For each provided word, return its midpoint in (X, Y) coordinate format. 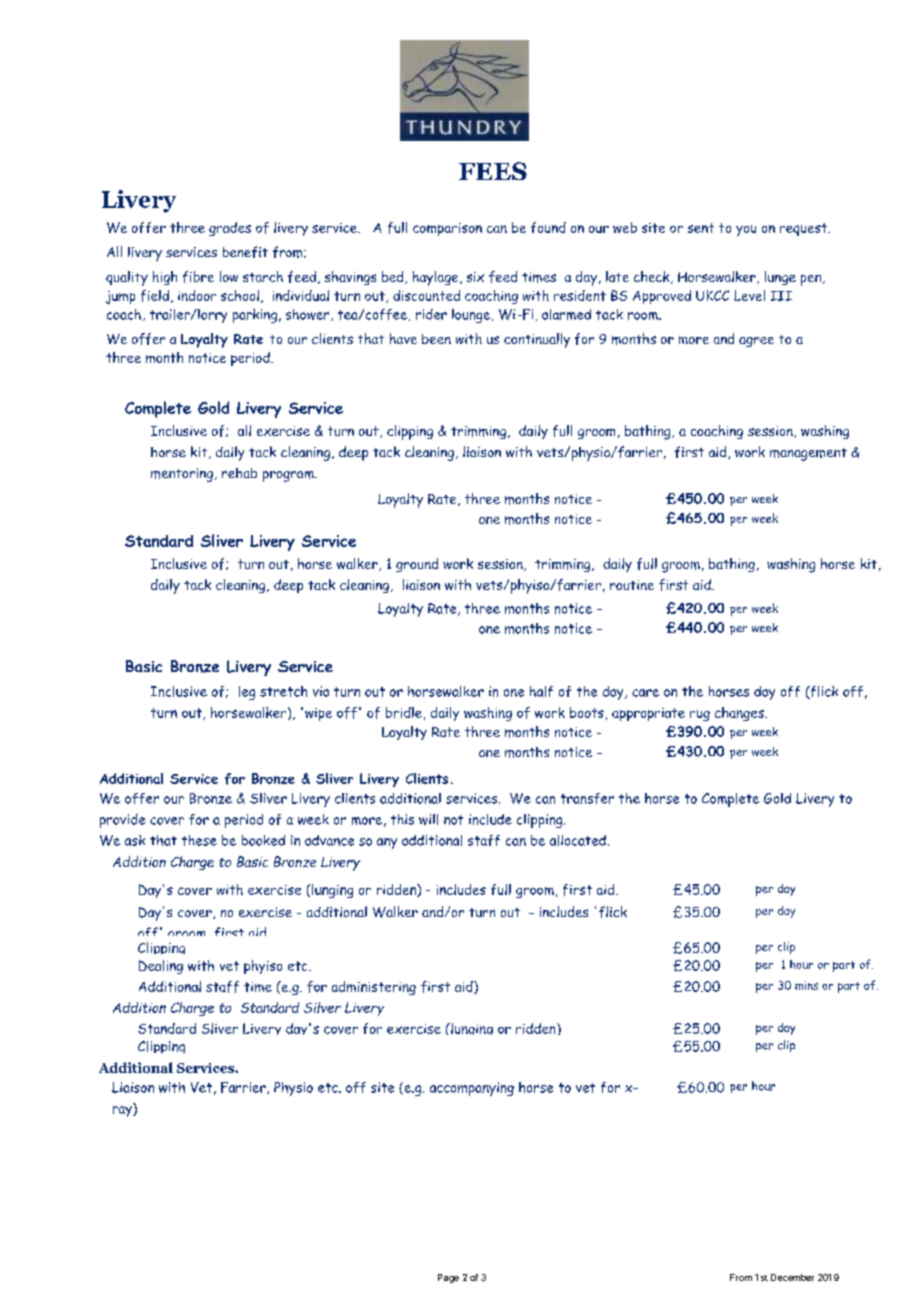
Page (448, 1278)
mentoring (182, 475)
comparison (447, 229)
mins (806, 985)
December (792, 1277)
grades (230, 229)
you (746, 230)
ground (417, 565)
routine (632, 585)
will (428, 819)
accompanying (472, 1089)
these (199, 840)
